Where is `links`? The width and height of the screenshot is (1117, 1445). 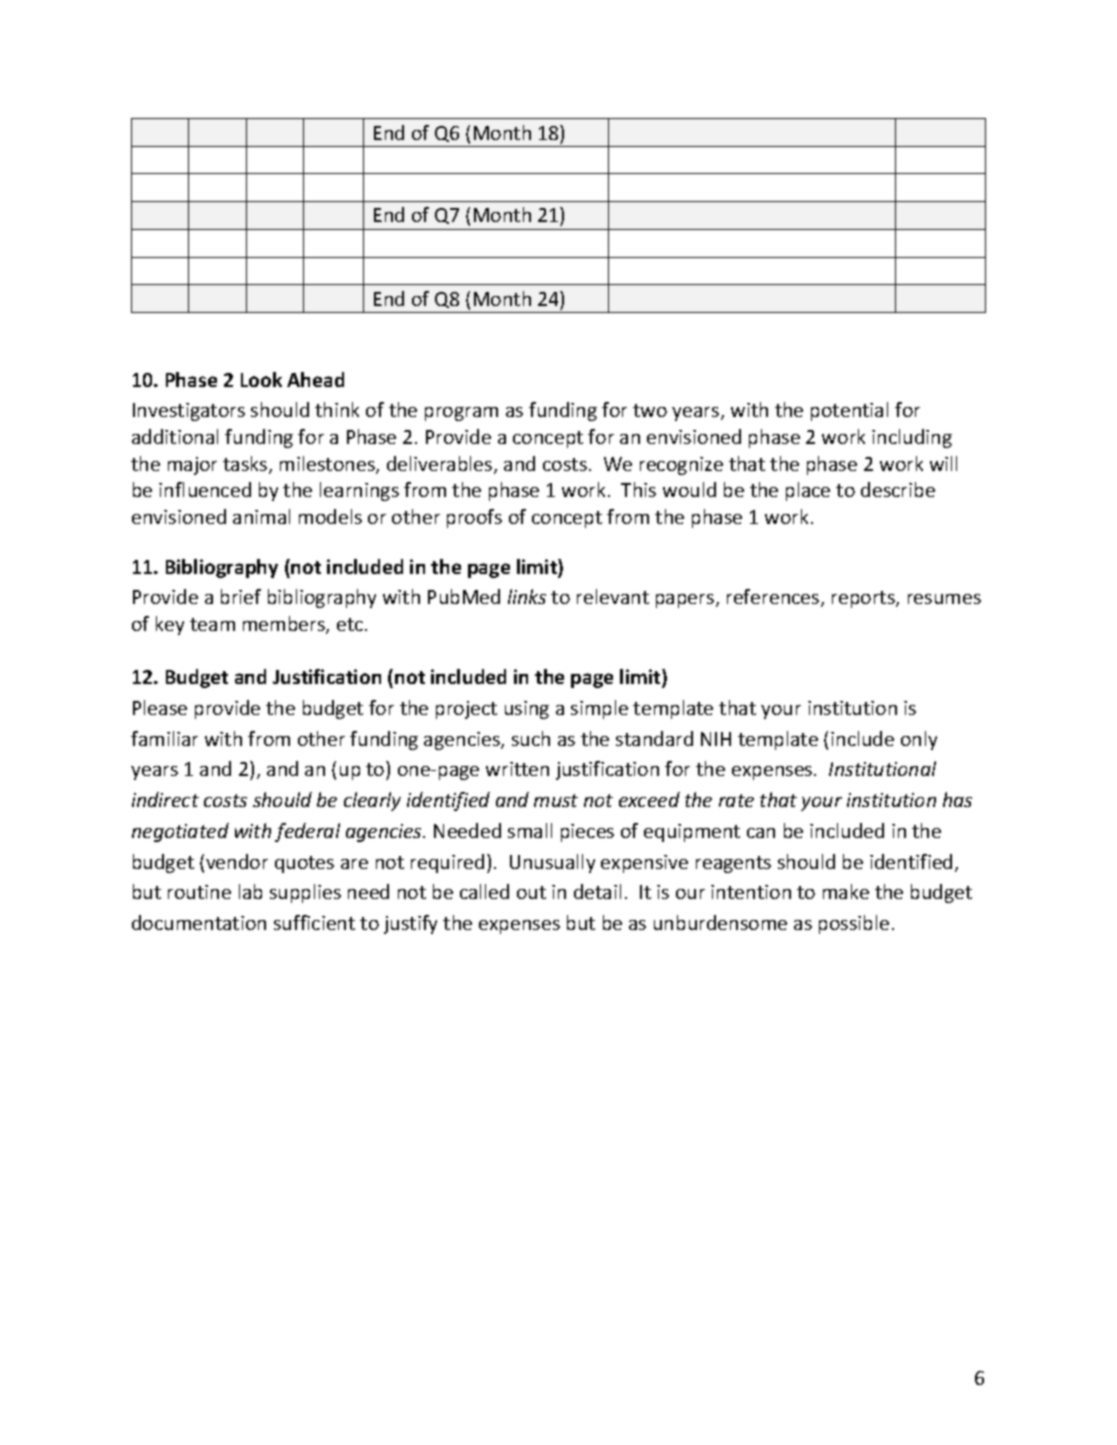
links is located at coordinates (527, 596).
